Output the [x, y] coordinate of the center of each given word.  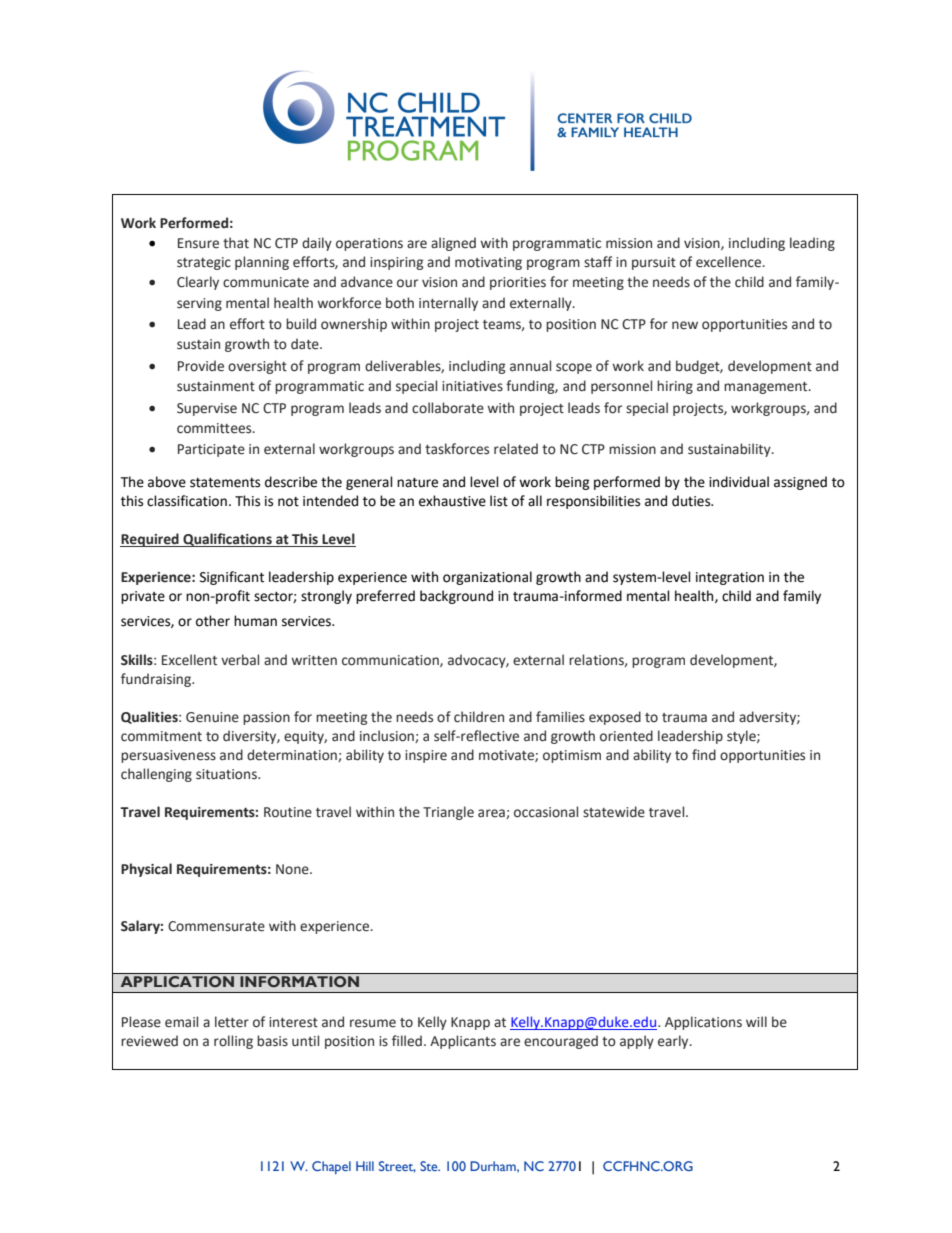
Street [397, 1167]
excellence [730, 262]
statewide [614, 812]
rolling [233, 1042]
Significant [232, 578]
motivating [488, 263]
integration [730, 578]
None [293, 869]
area [492, 814]
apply [637, 1042]
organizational [487, 578]
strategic [204, 263]
